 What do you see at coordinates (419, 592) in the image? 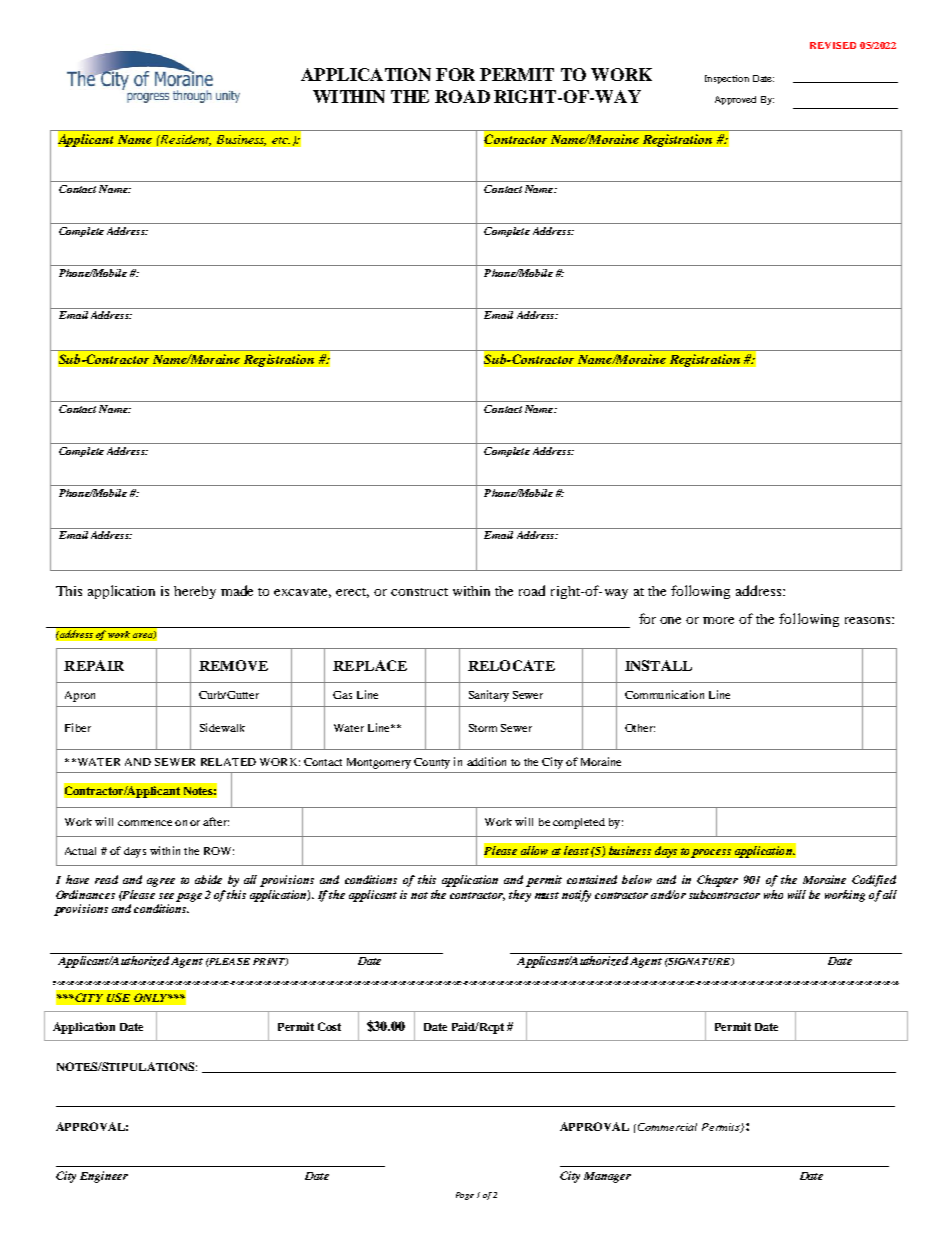
I see `construct` at bounding box center [419, 592].
